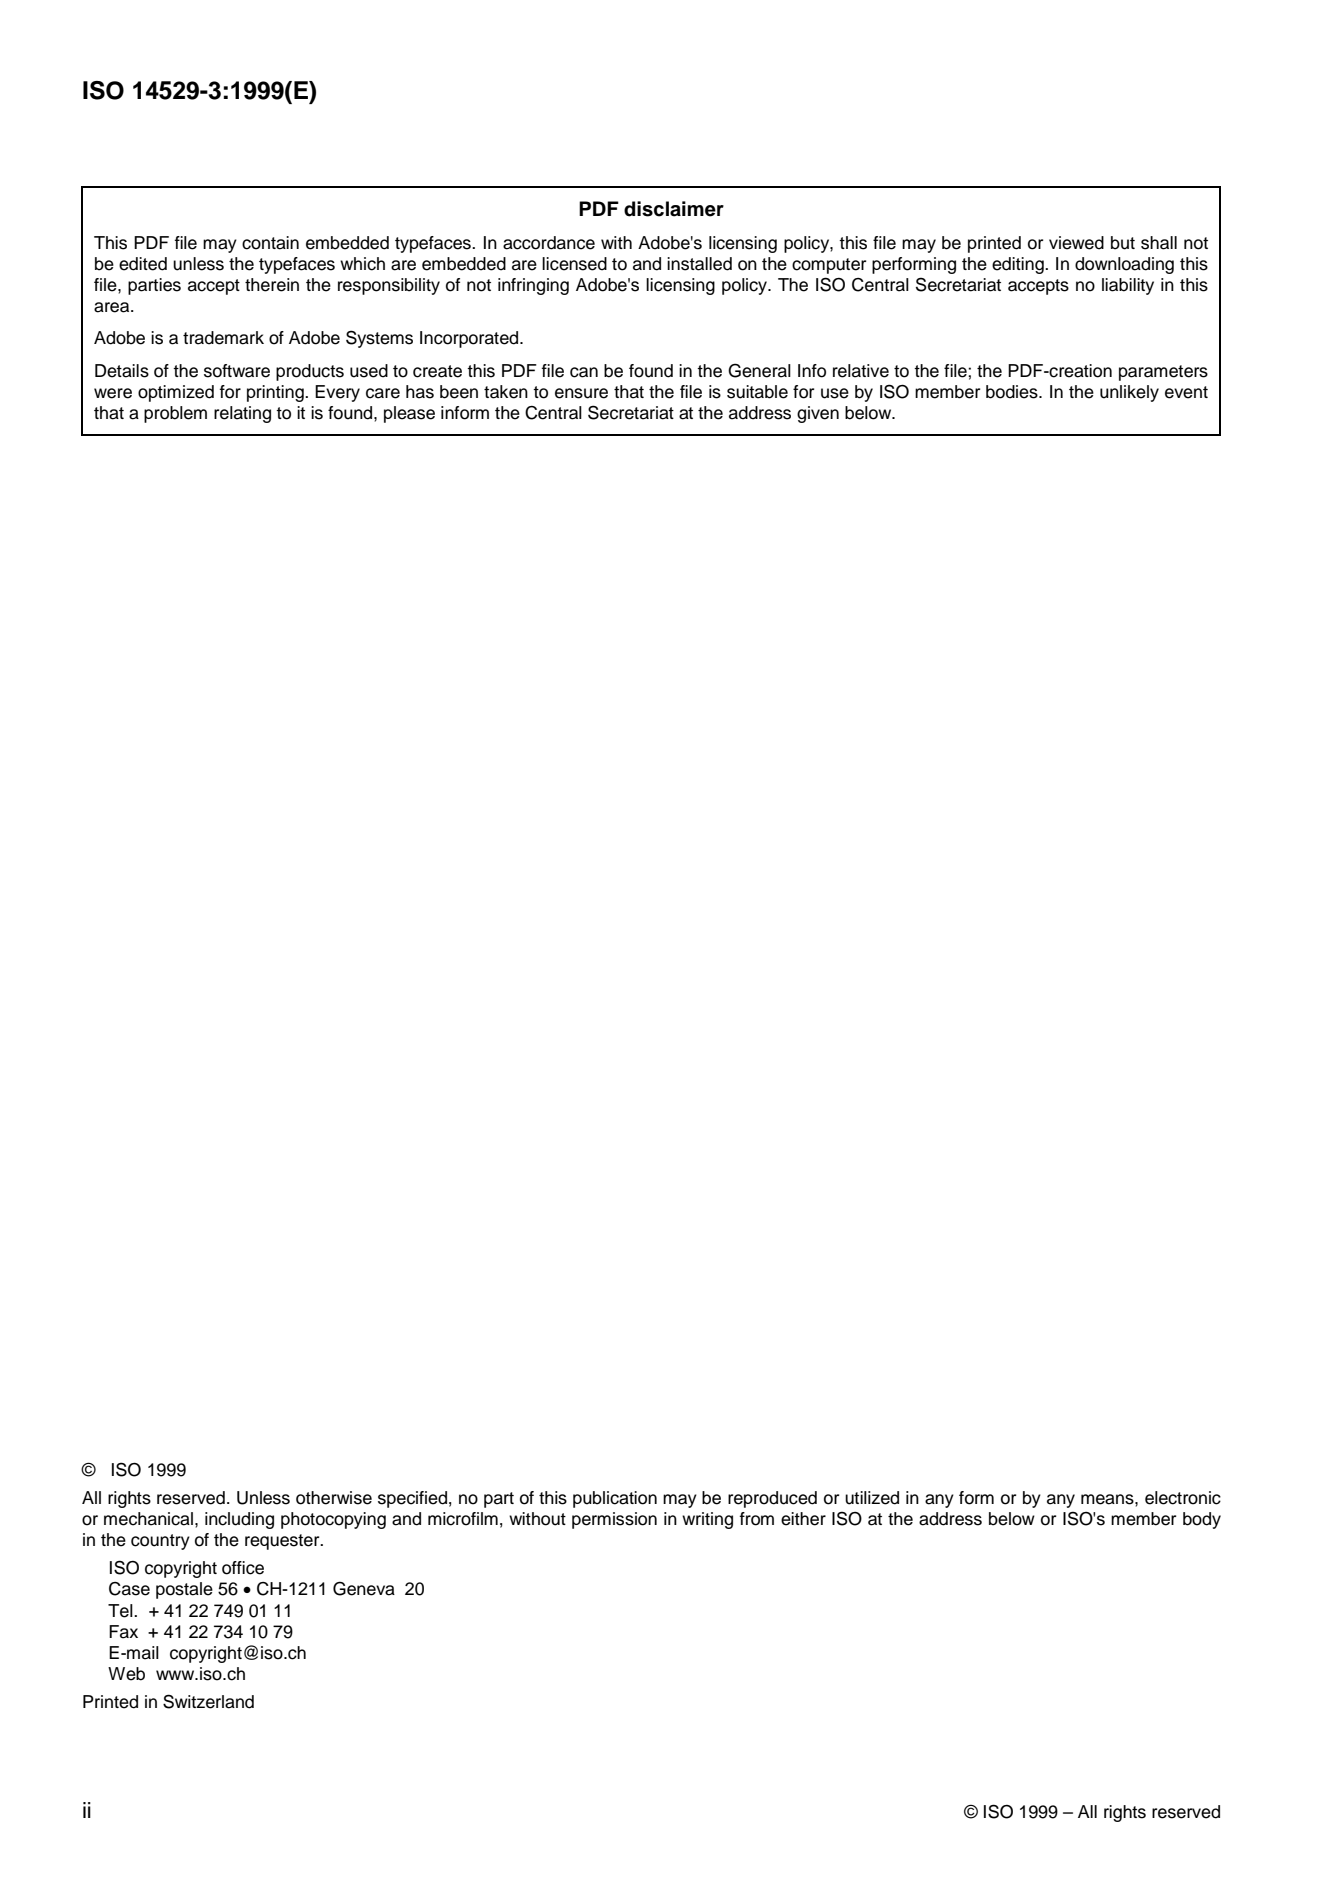 The image size is (1328, 1879). Describe the element at coordinates (1202, 1520) in the screenshot. I see `body` at that location.
